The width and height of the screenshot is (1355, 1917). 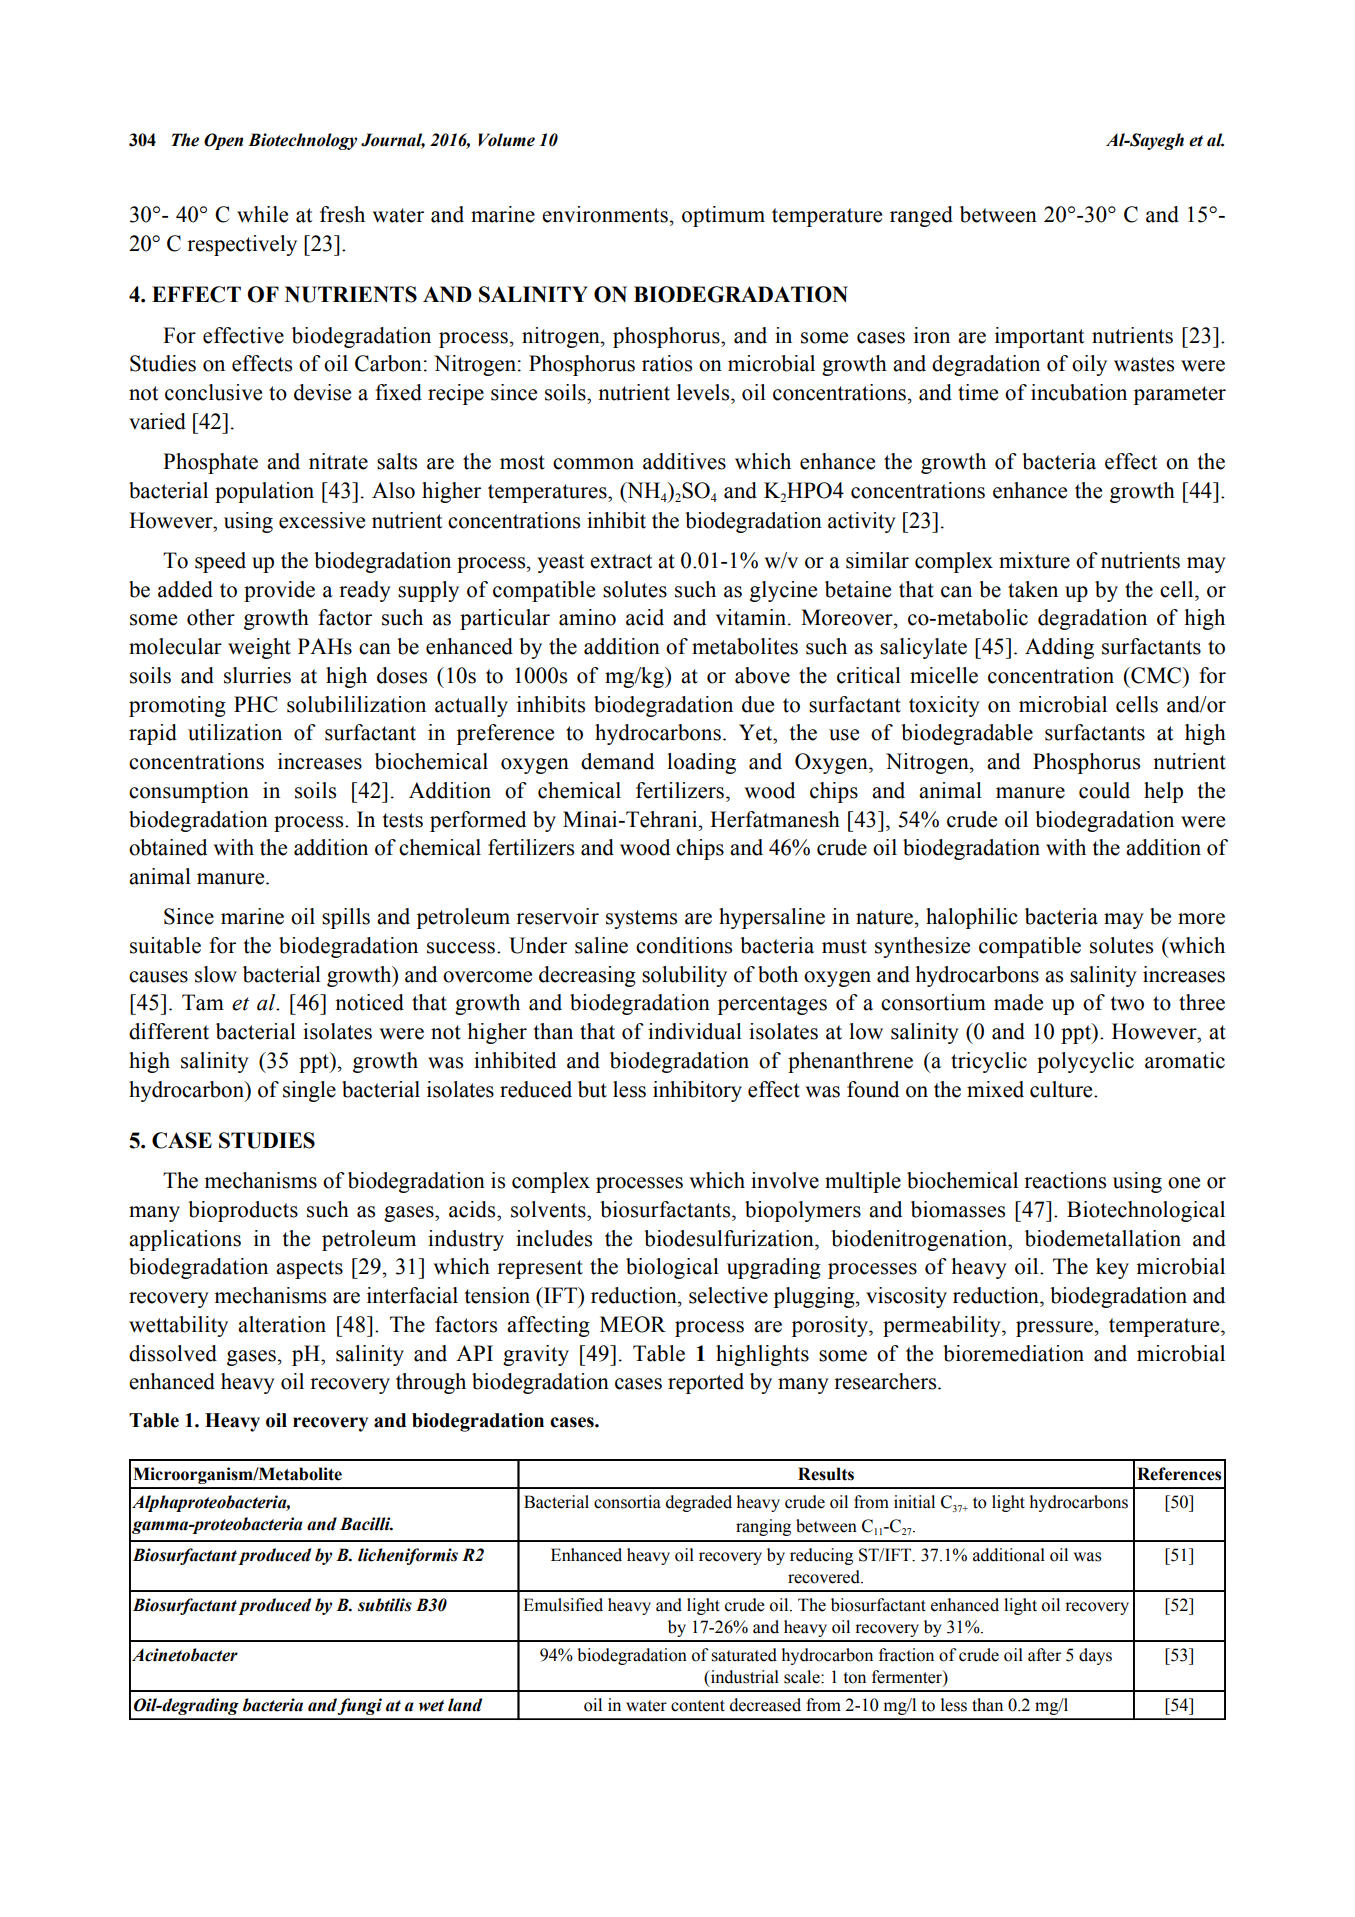 What do you see at coordinates (621, 561) in the screenshot?
I see `extract` at bounding box center [621, 561].
